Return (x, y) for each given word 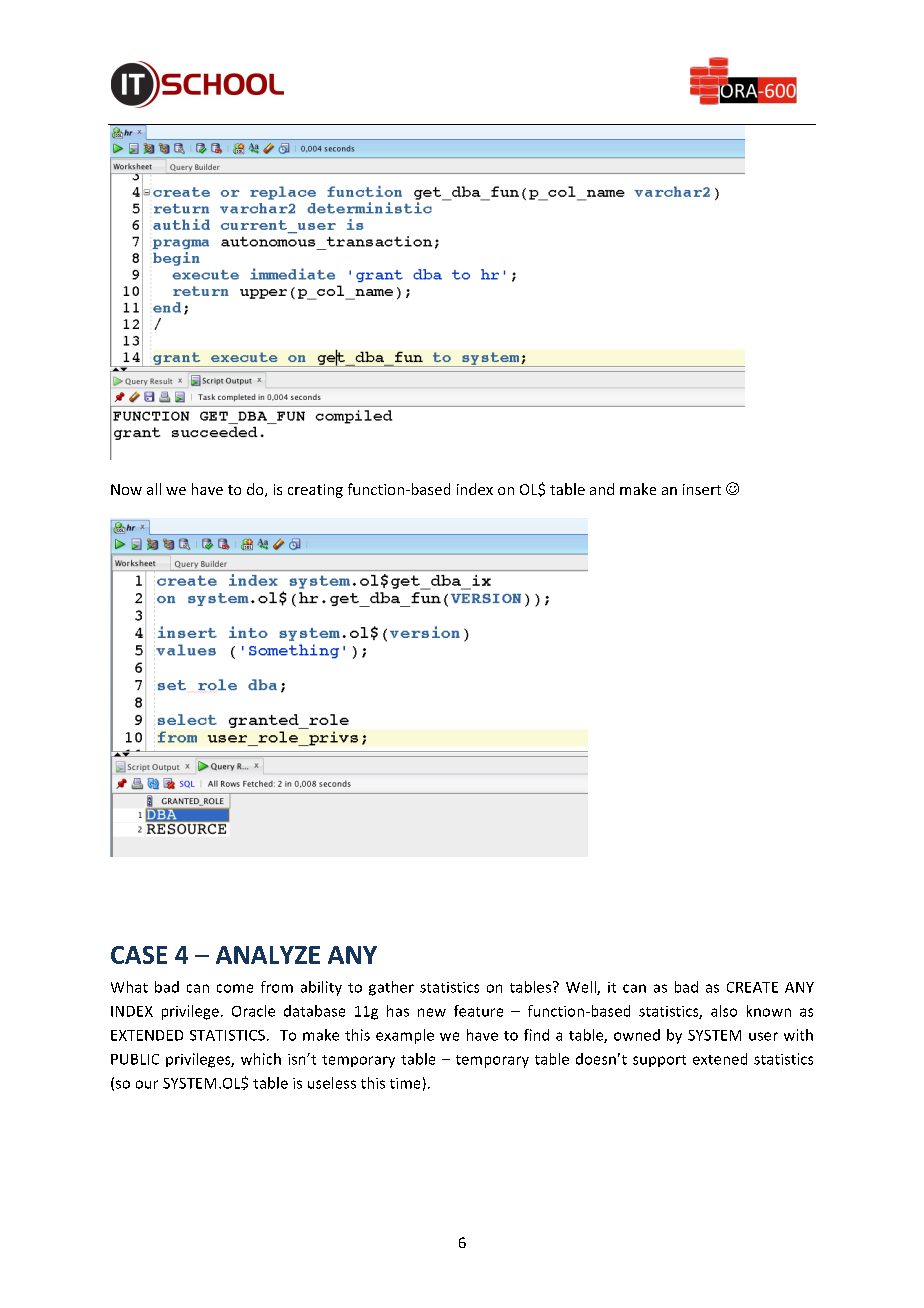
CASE (139, 955)
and (602, 489)
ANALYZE (268, 955)
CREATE (752, 987)
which (261, 1059)
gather (391, 988)
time (405, 1083)
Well (582, 988)
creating (315, 491)
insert (702, 489)
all (154, 489)
